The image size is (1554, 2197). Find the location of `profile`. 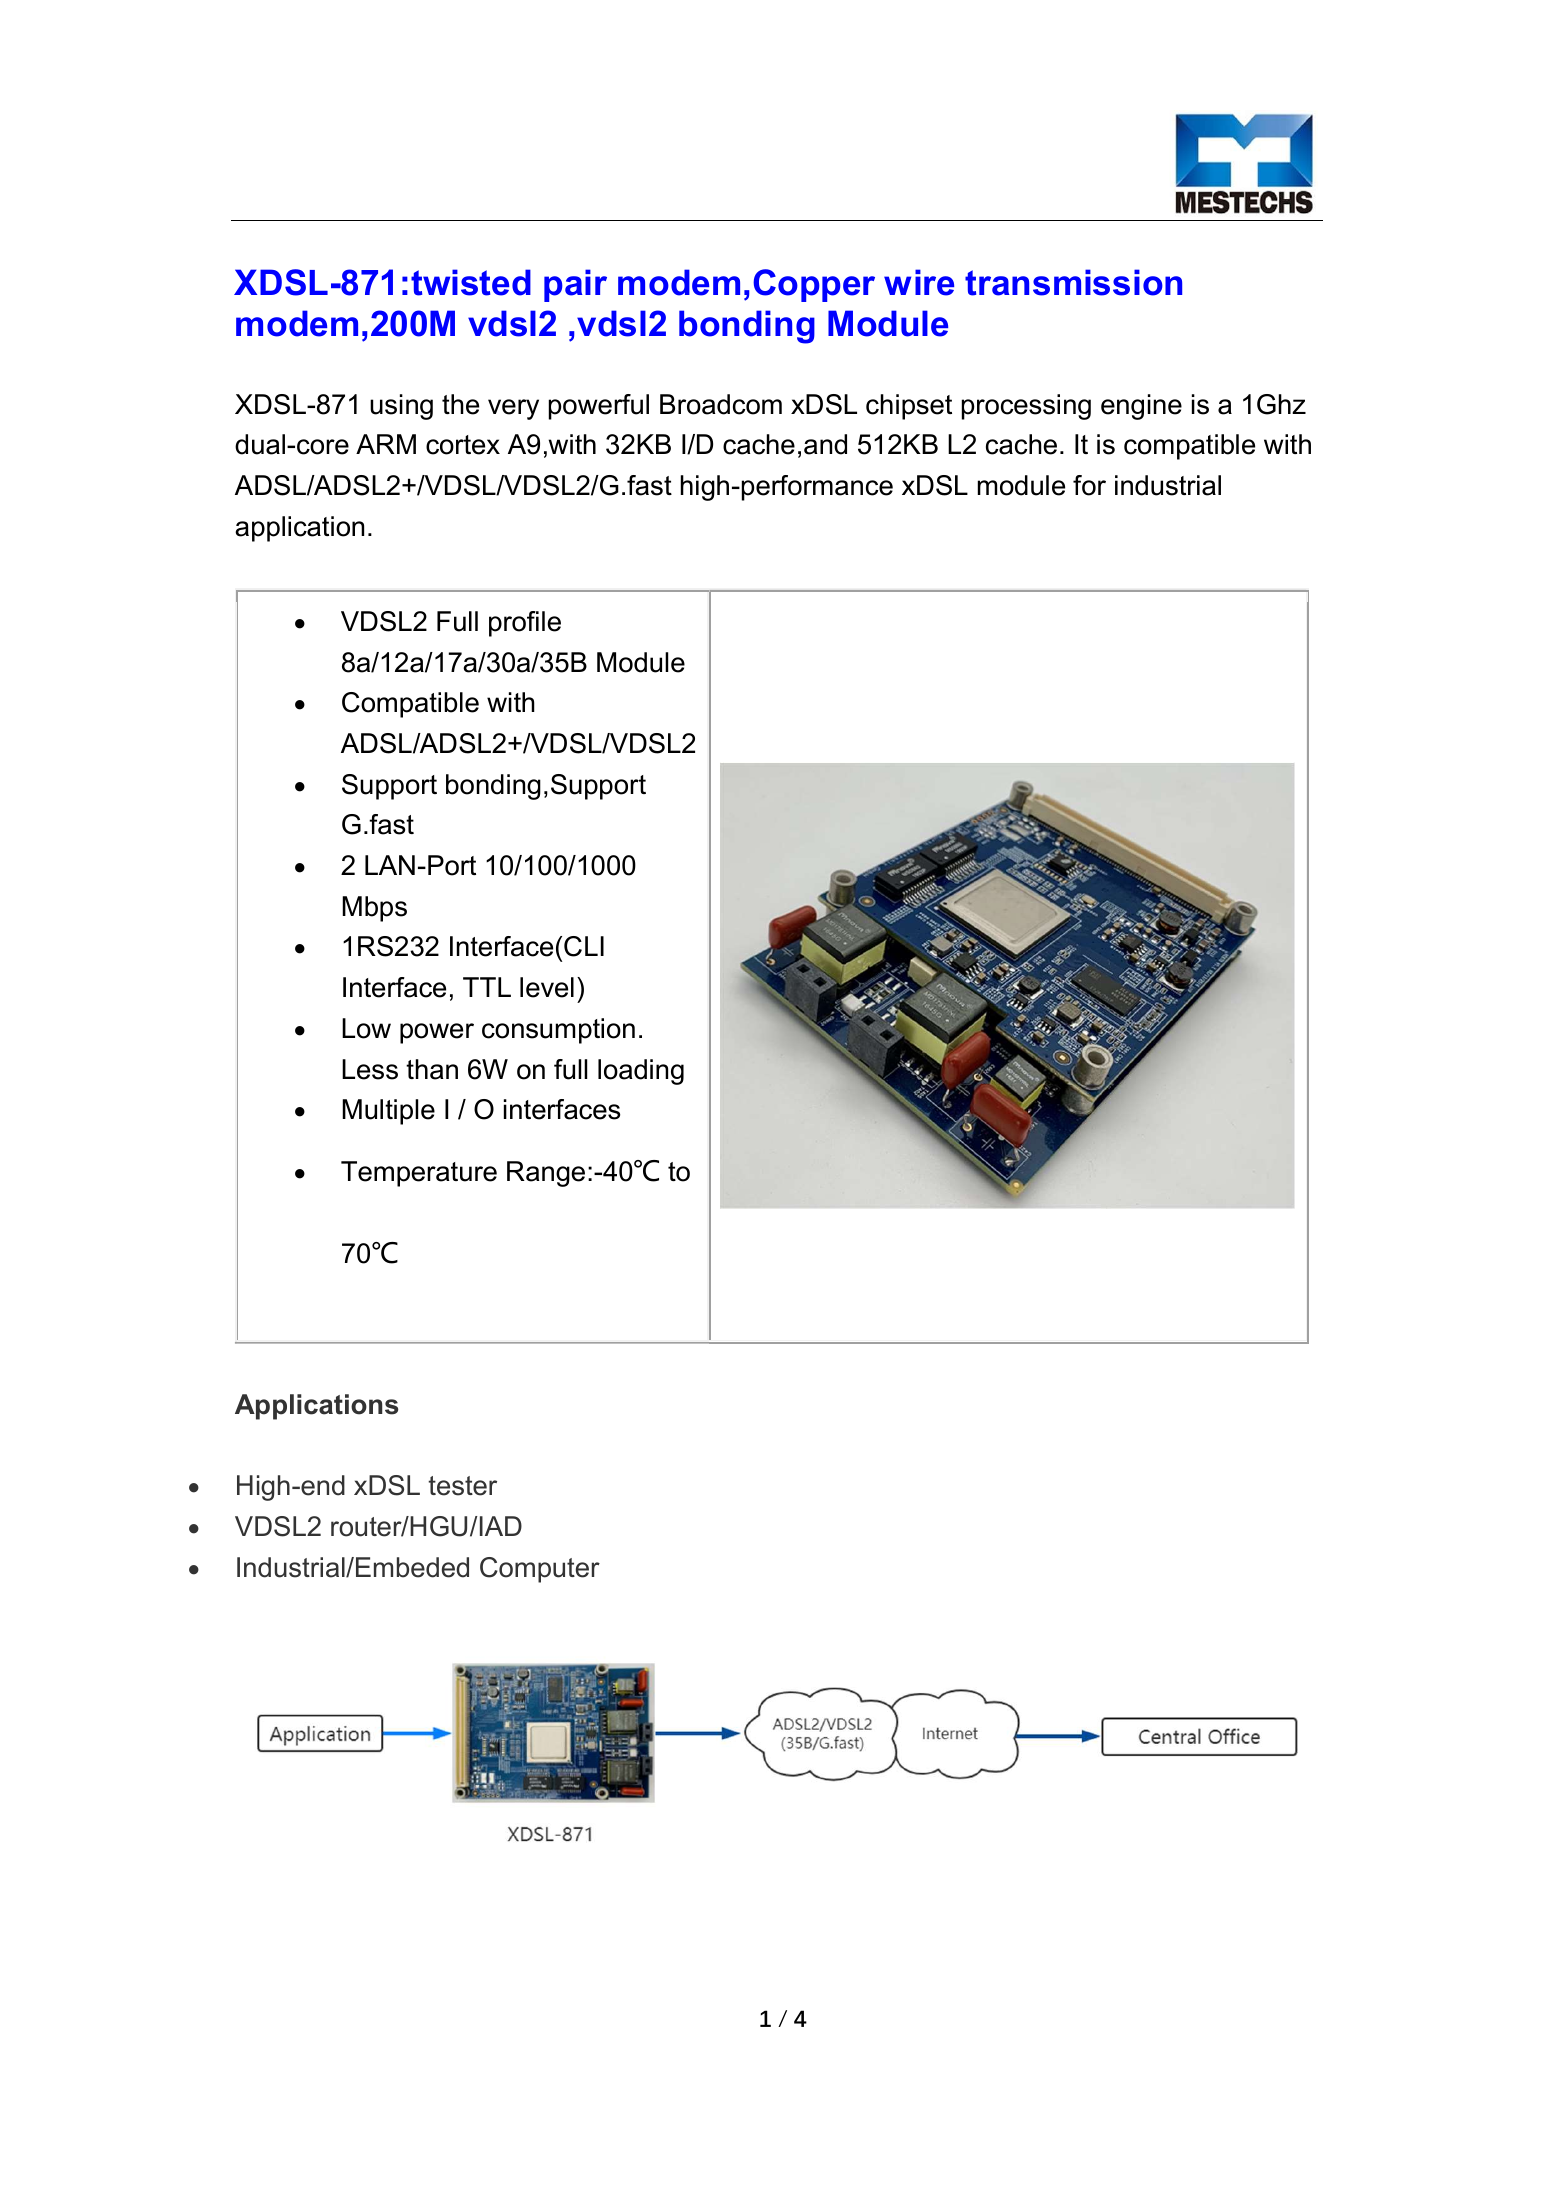

profile is located at coordinates (525, 624).
